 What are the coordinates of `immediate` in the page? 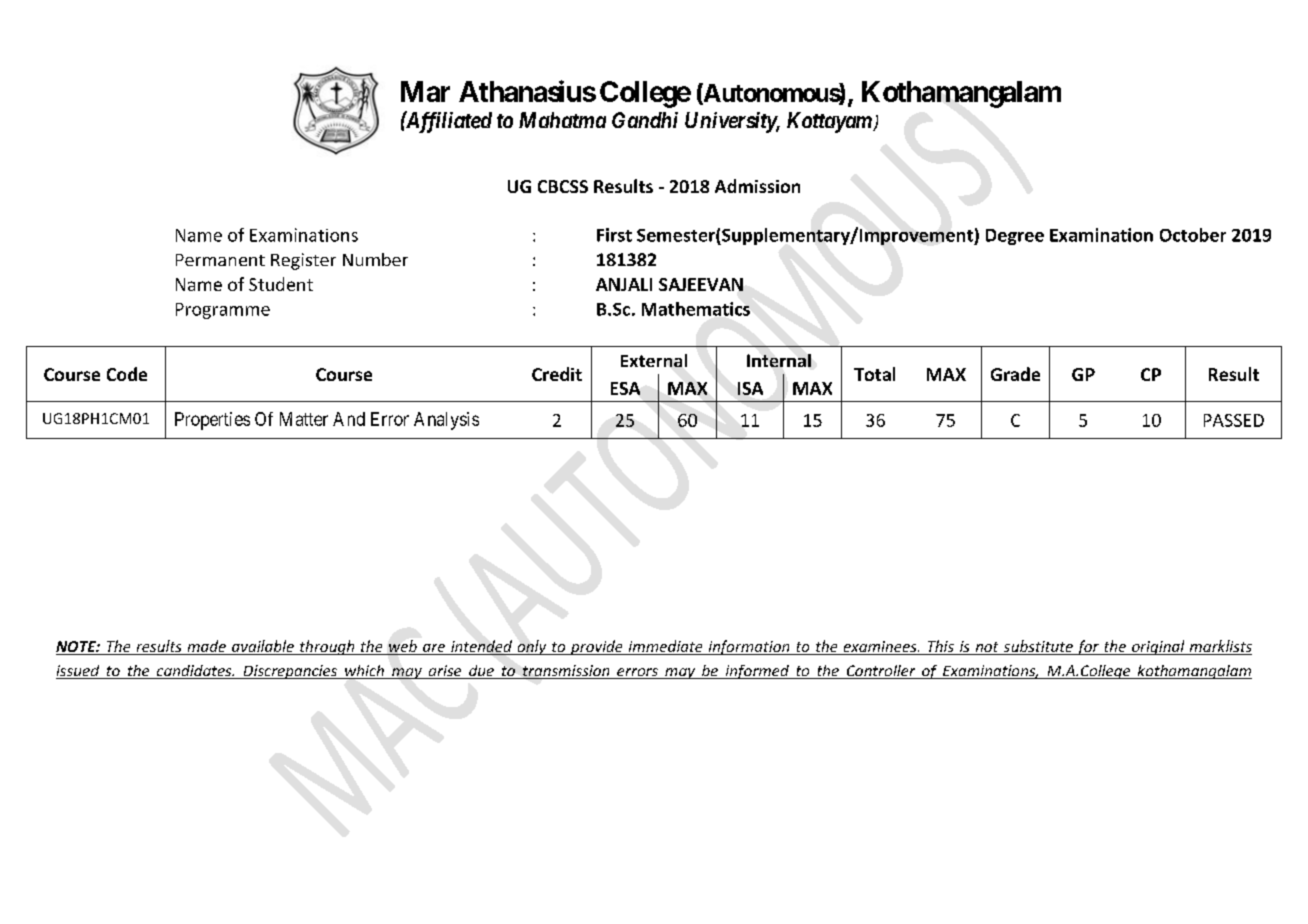 It's located at (665, 647).
